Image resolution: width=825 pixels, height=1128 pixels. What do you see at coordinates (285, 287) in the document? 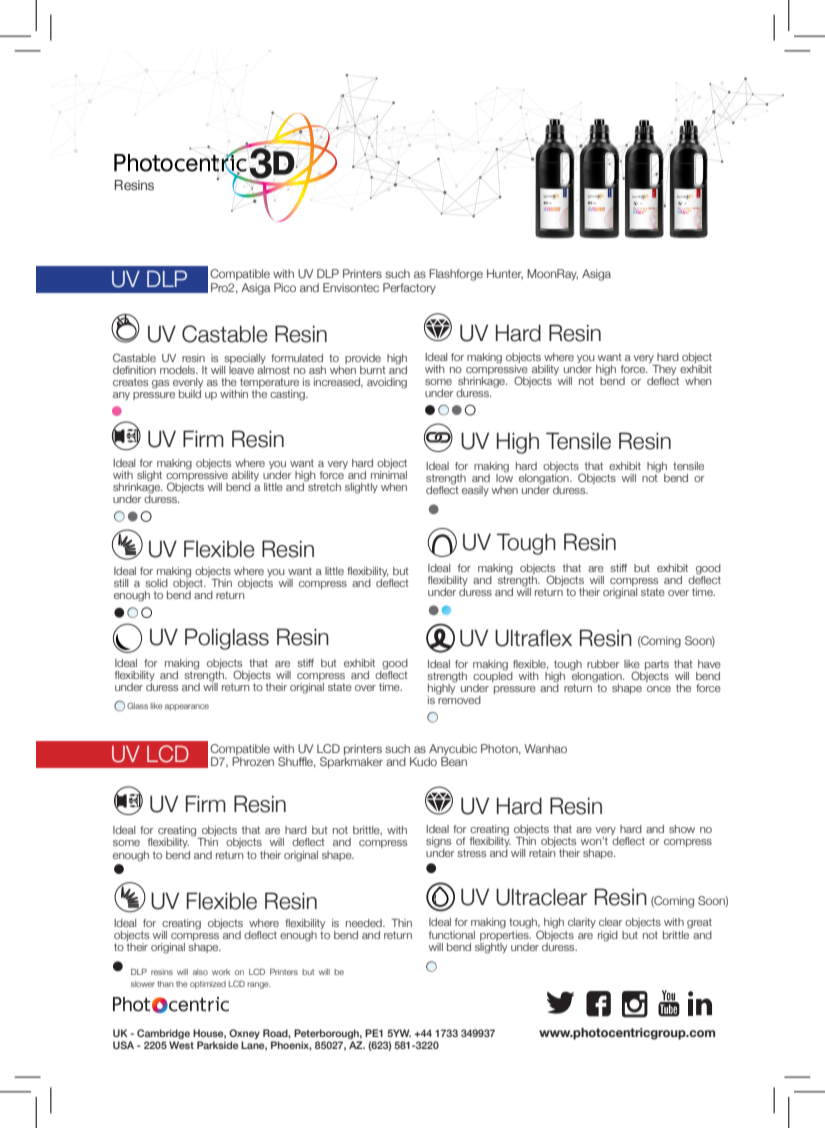
I see `Pico` at bounding box center [285, 287].
